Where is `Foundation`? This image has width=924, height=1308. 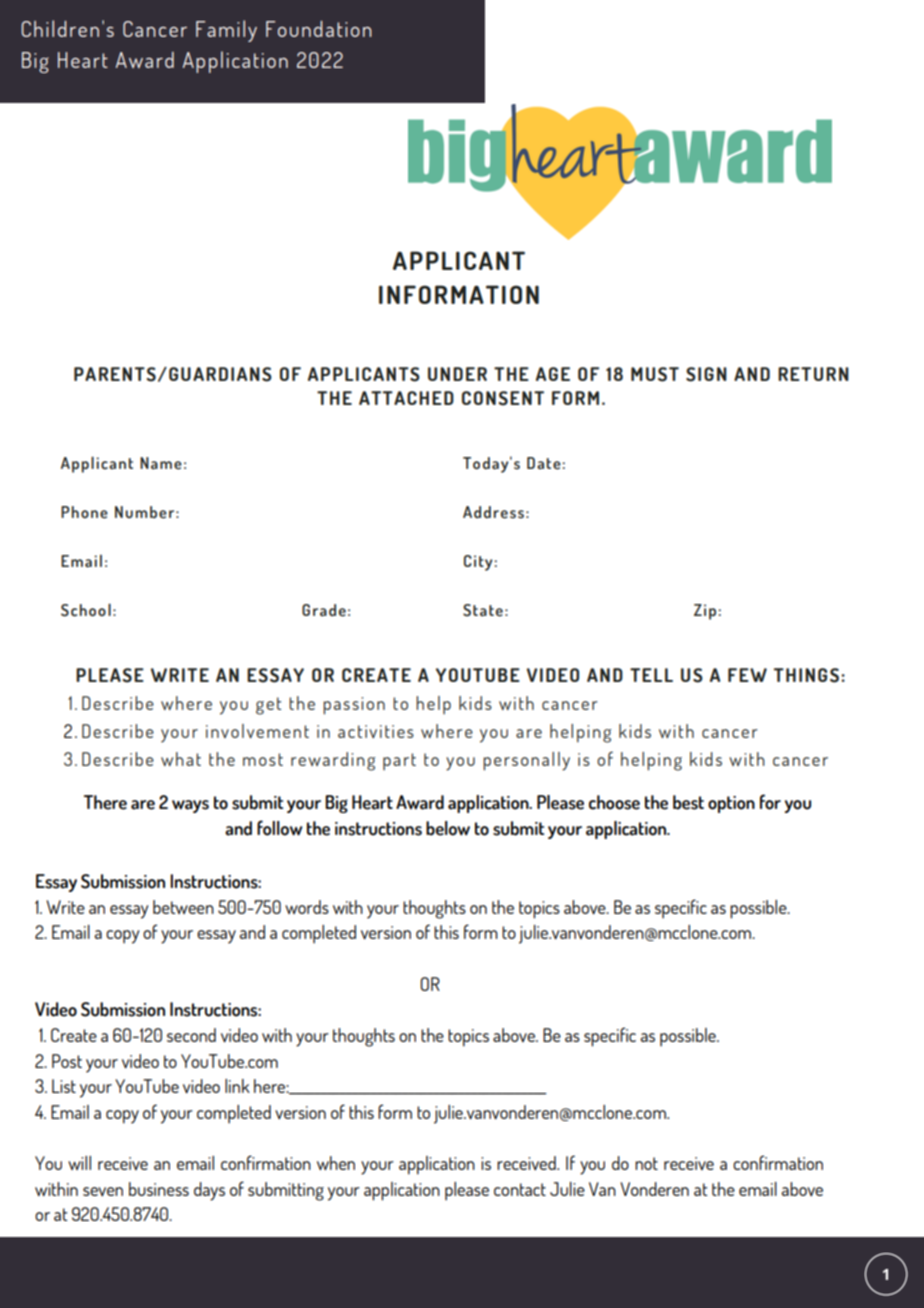 Foundation is located at coordinates (319, 29).
